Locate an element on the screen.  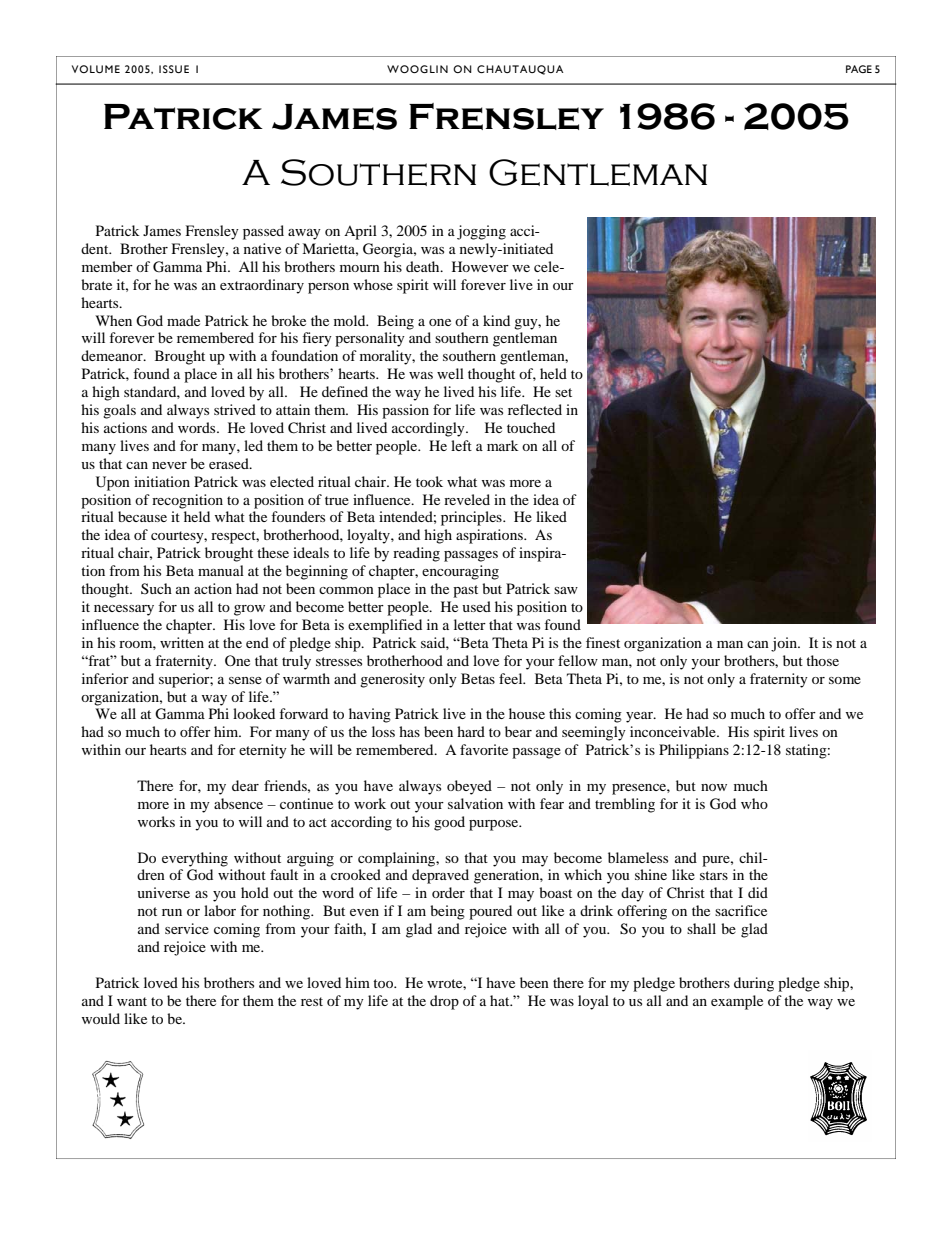
favorite is located at coordinates (484, 749).
